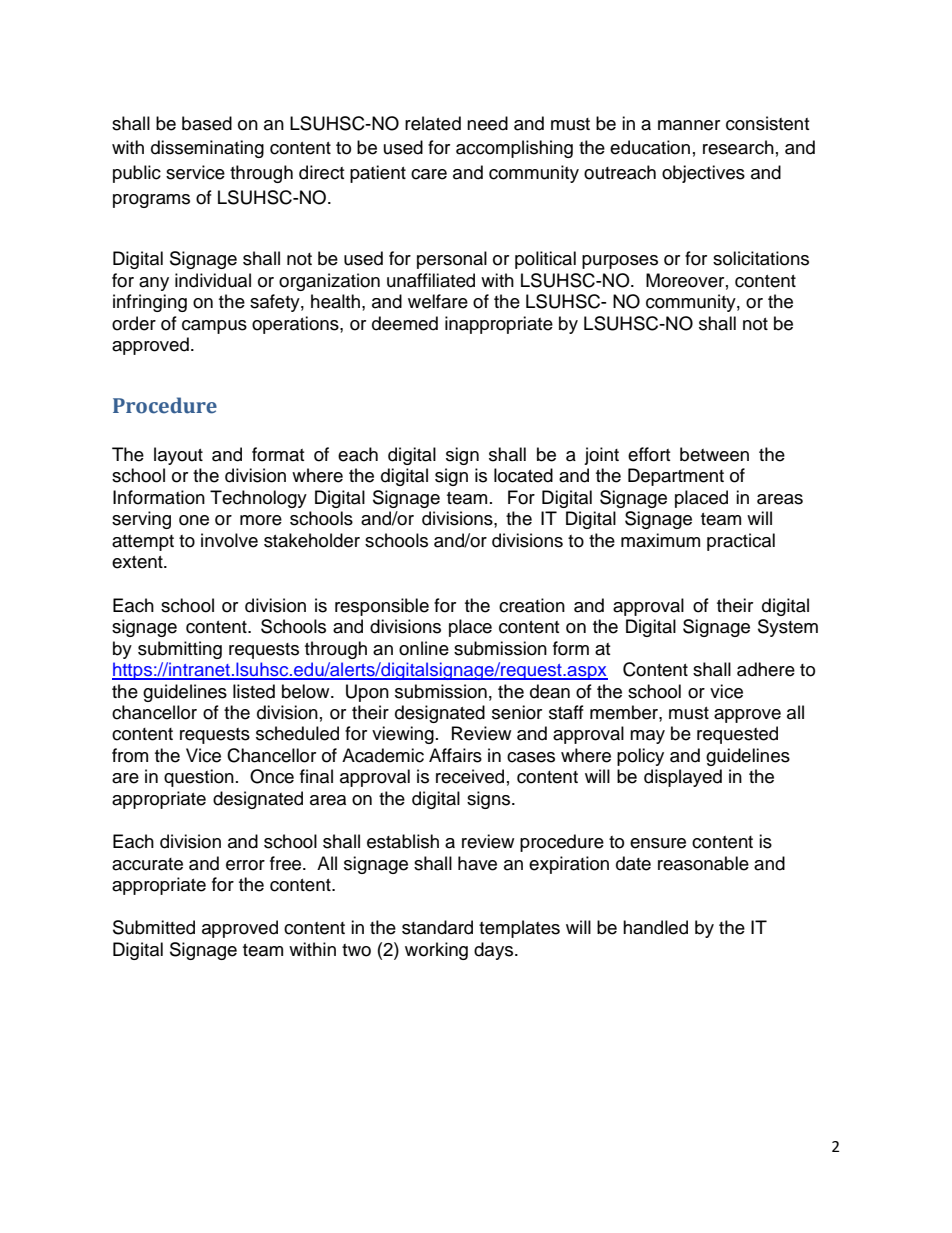 This screenshot has width=952, height=1233. I want to click on research, so click(738, 147).
